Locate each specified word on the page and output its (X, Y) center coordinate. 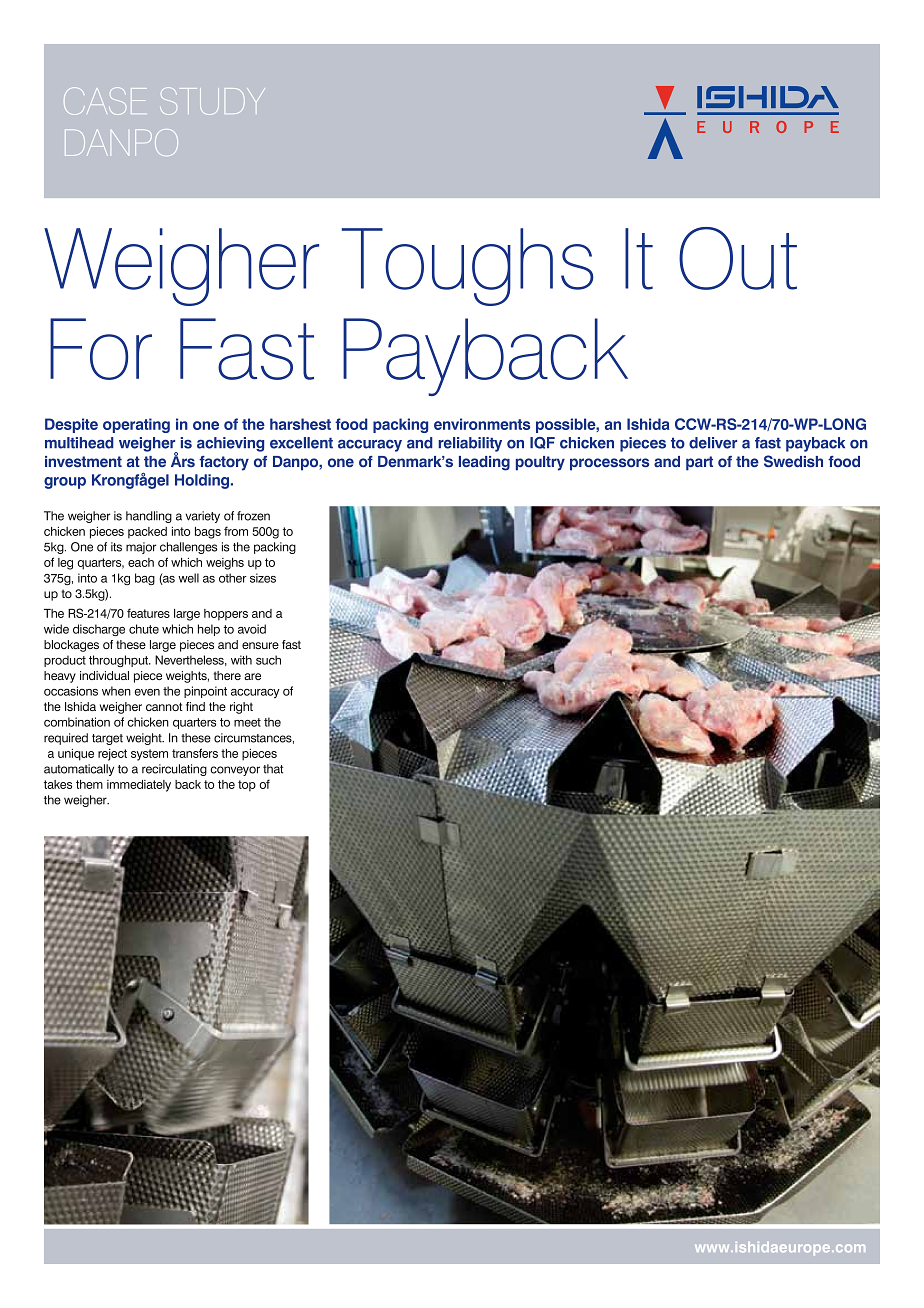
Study (212, 101)
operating (136, 425)
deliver (713, 443)
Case (105, 101)
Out (738, 258)
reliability (470, 444)
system (149, 755)
